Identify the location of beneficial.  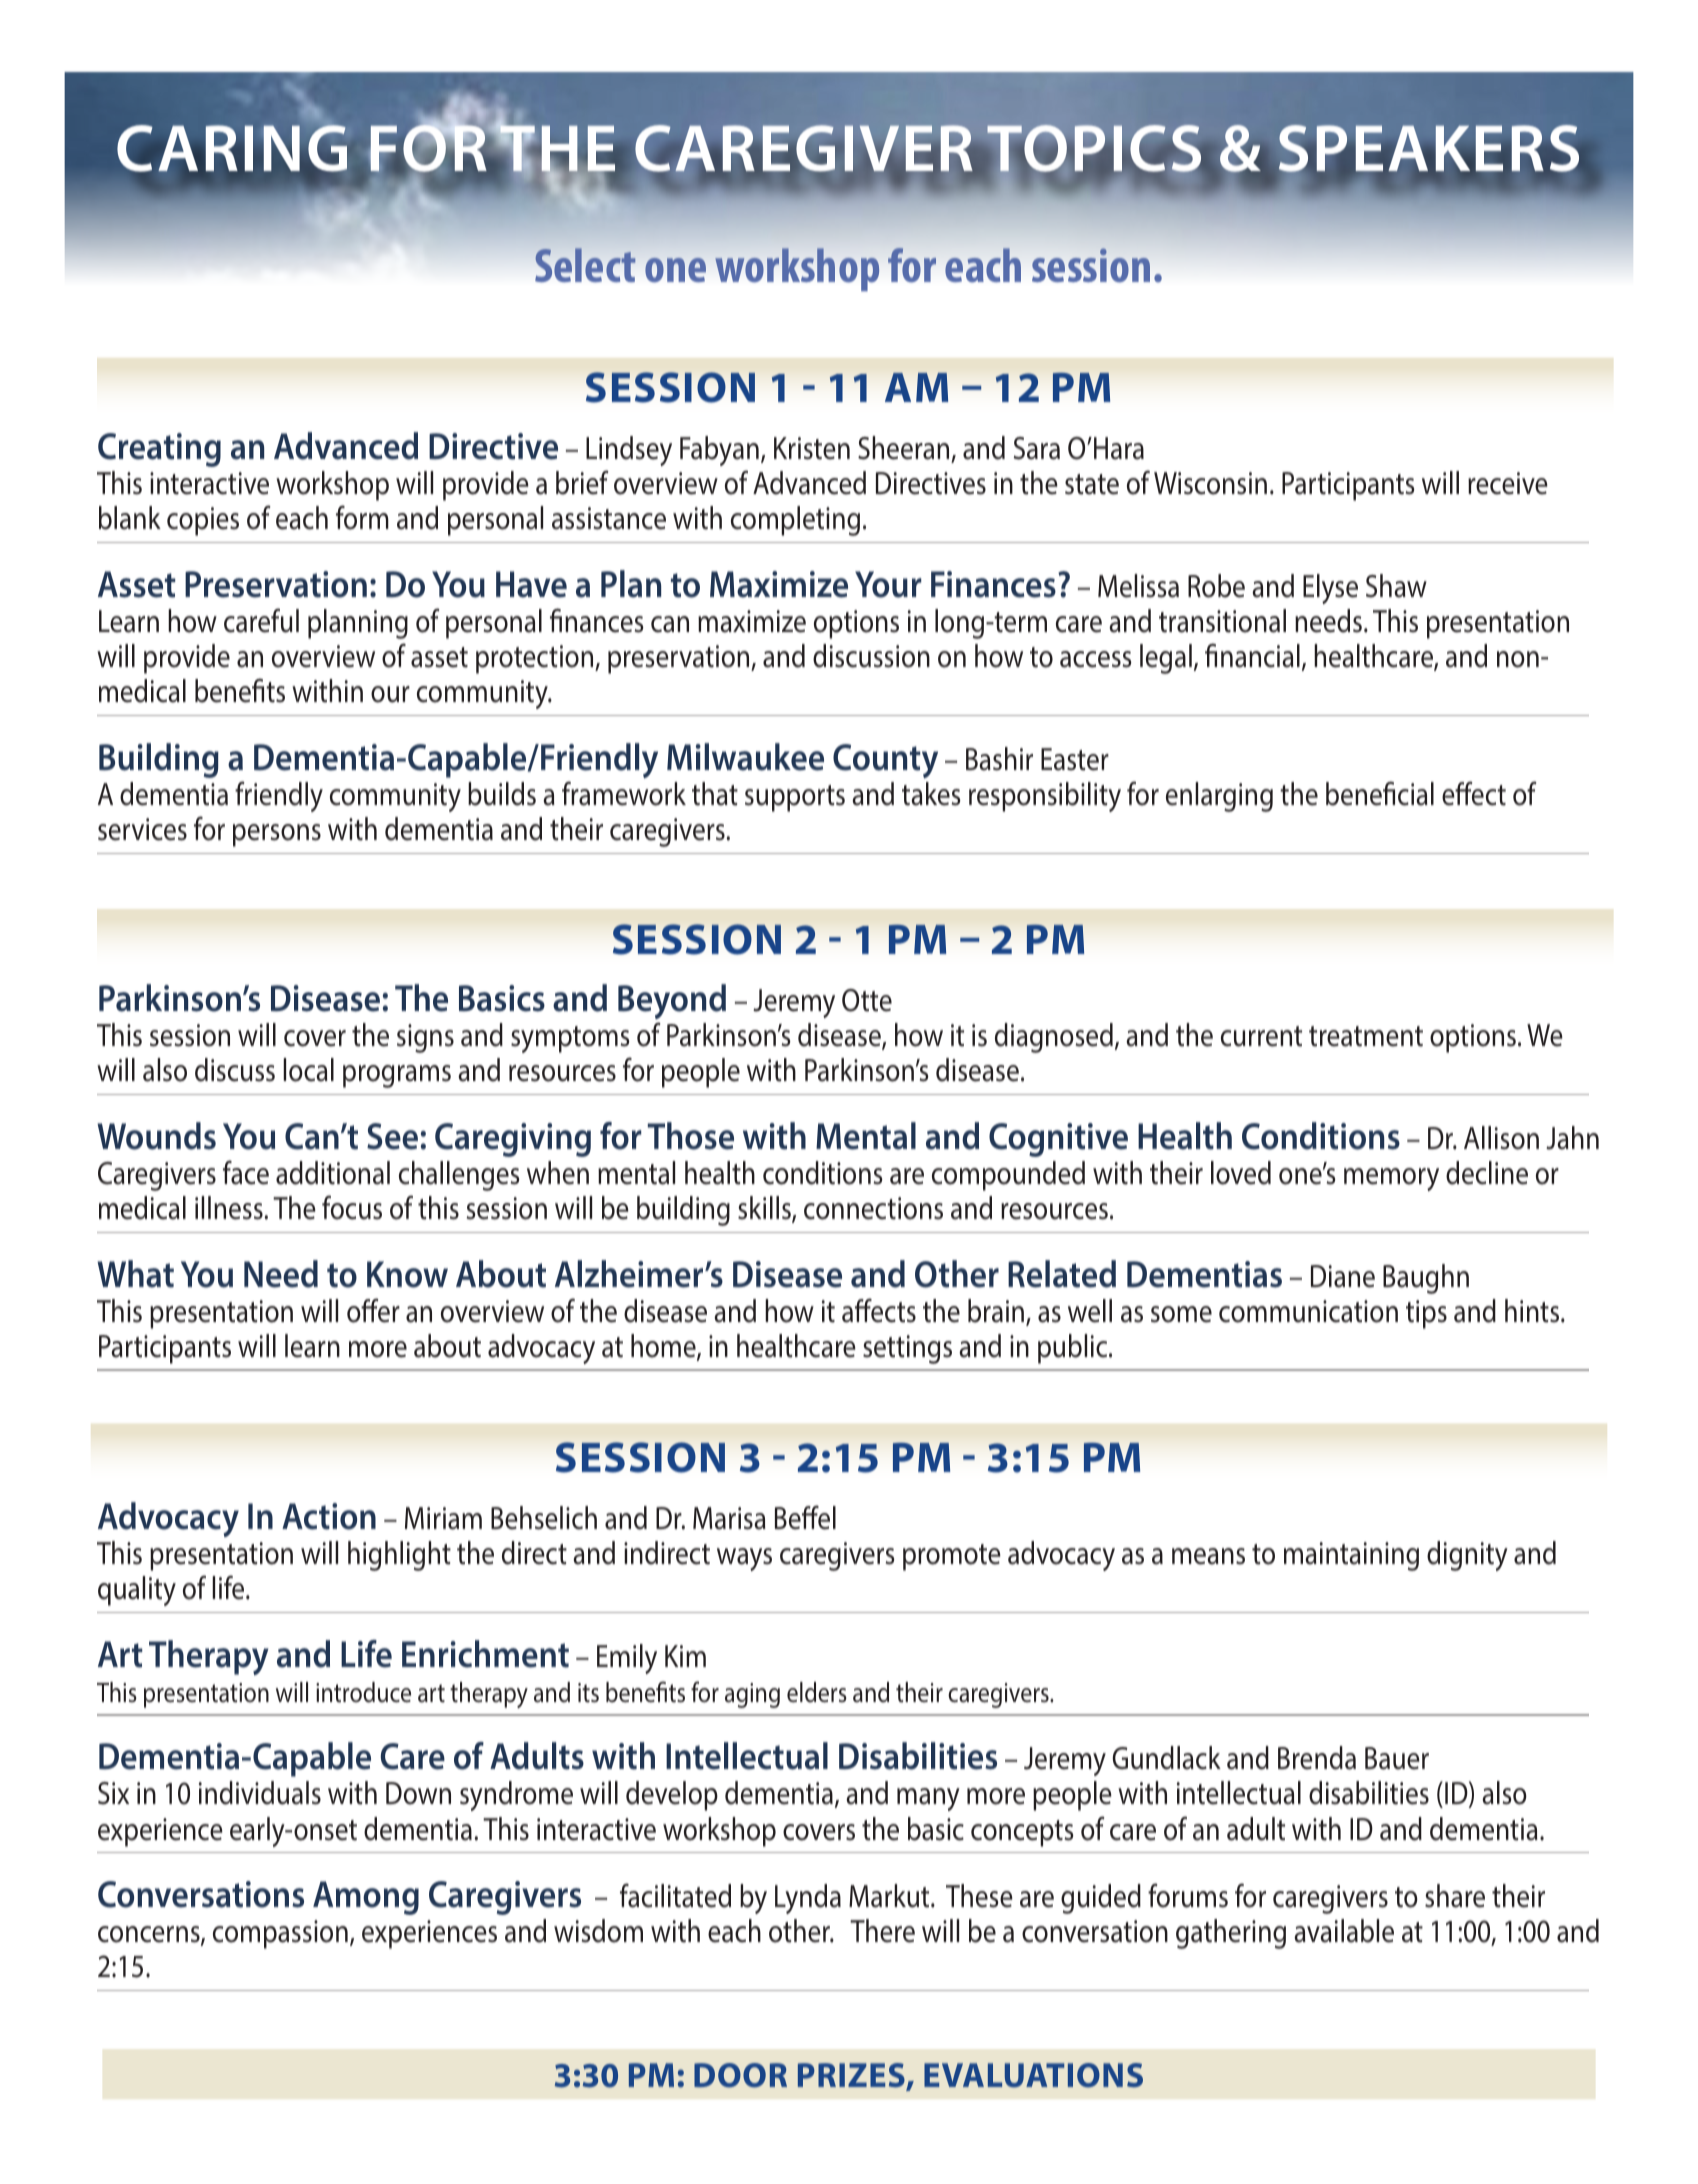
(1380, 793).
